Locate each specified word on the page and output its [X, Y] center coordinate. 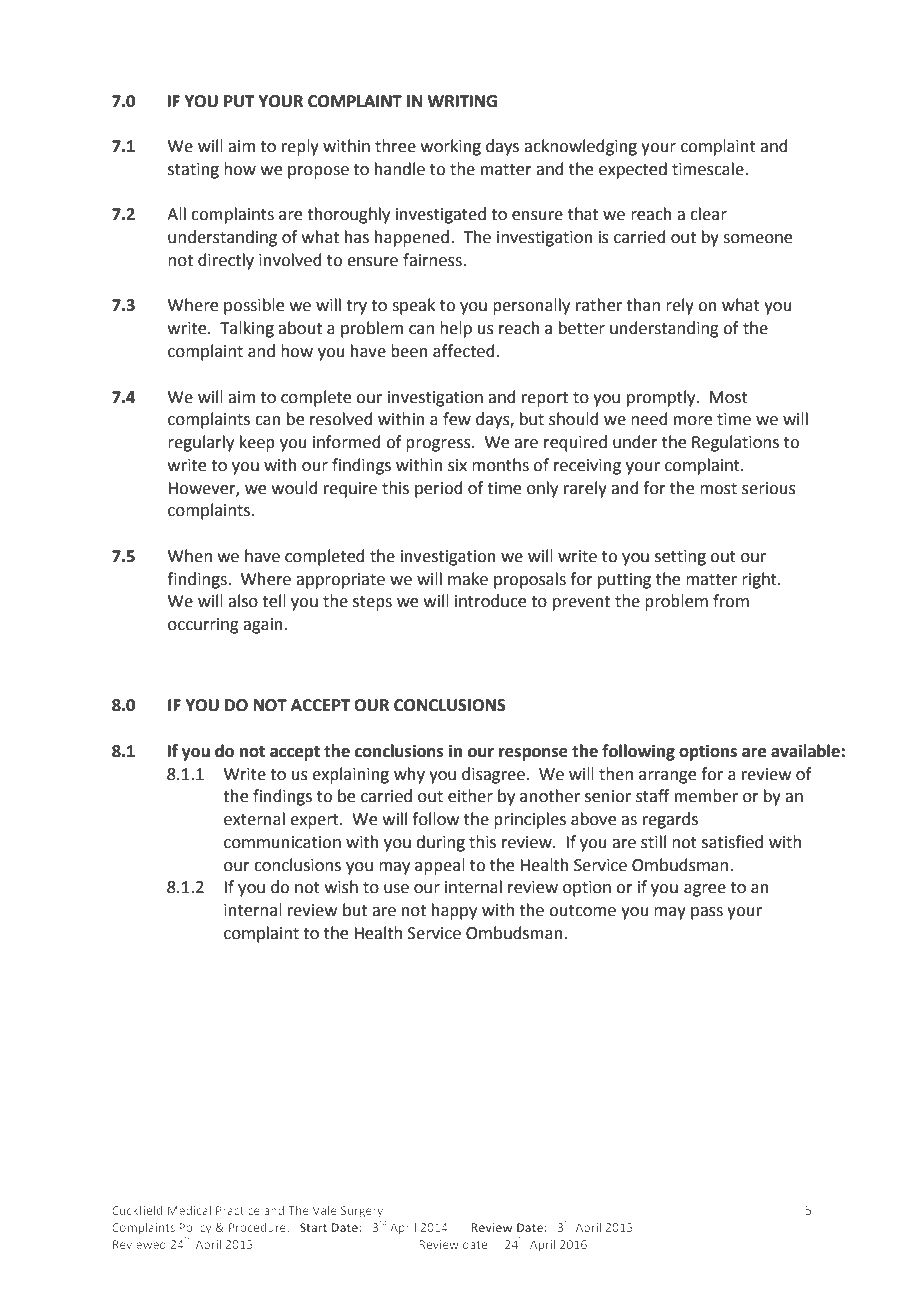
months [500, 465]
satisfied [732, 842]
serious [769, 488]
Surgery [363, 1213]
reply [300, 147]
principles [530, 820]
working [451, 147]
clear [708, 214]
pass [707, 913]
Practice [238, 1210]
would [295, 488]
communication [282, 842]
